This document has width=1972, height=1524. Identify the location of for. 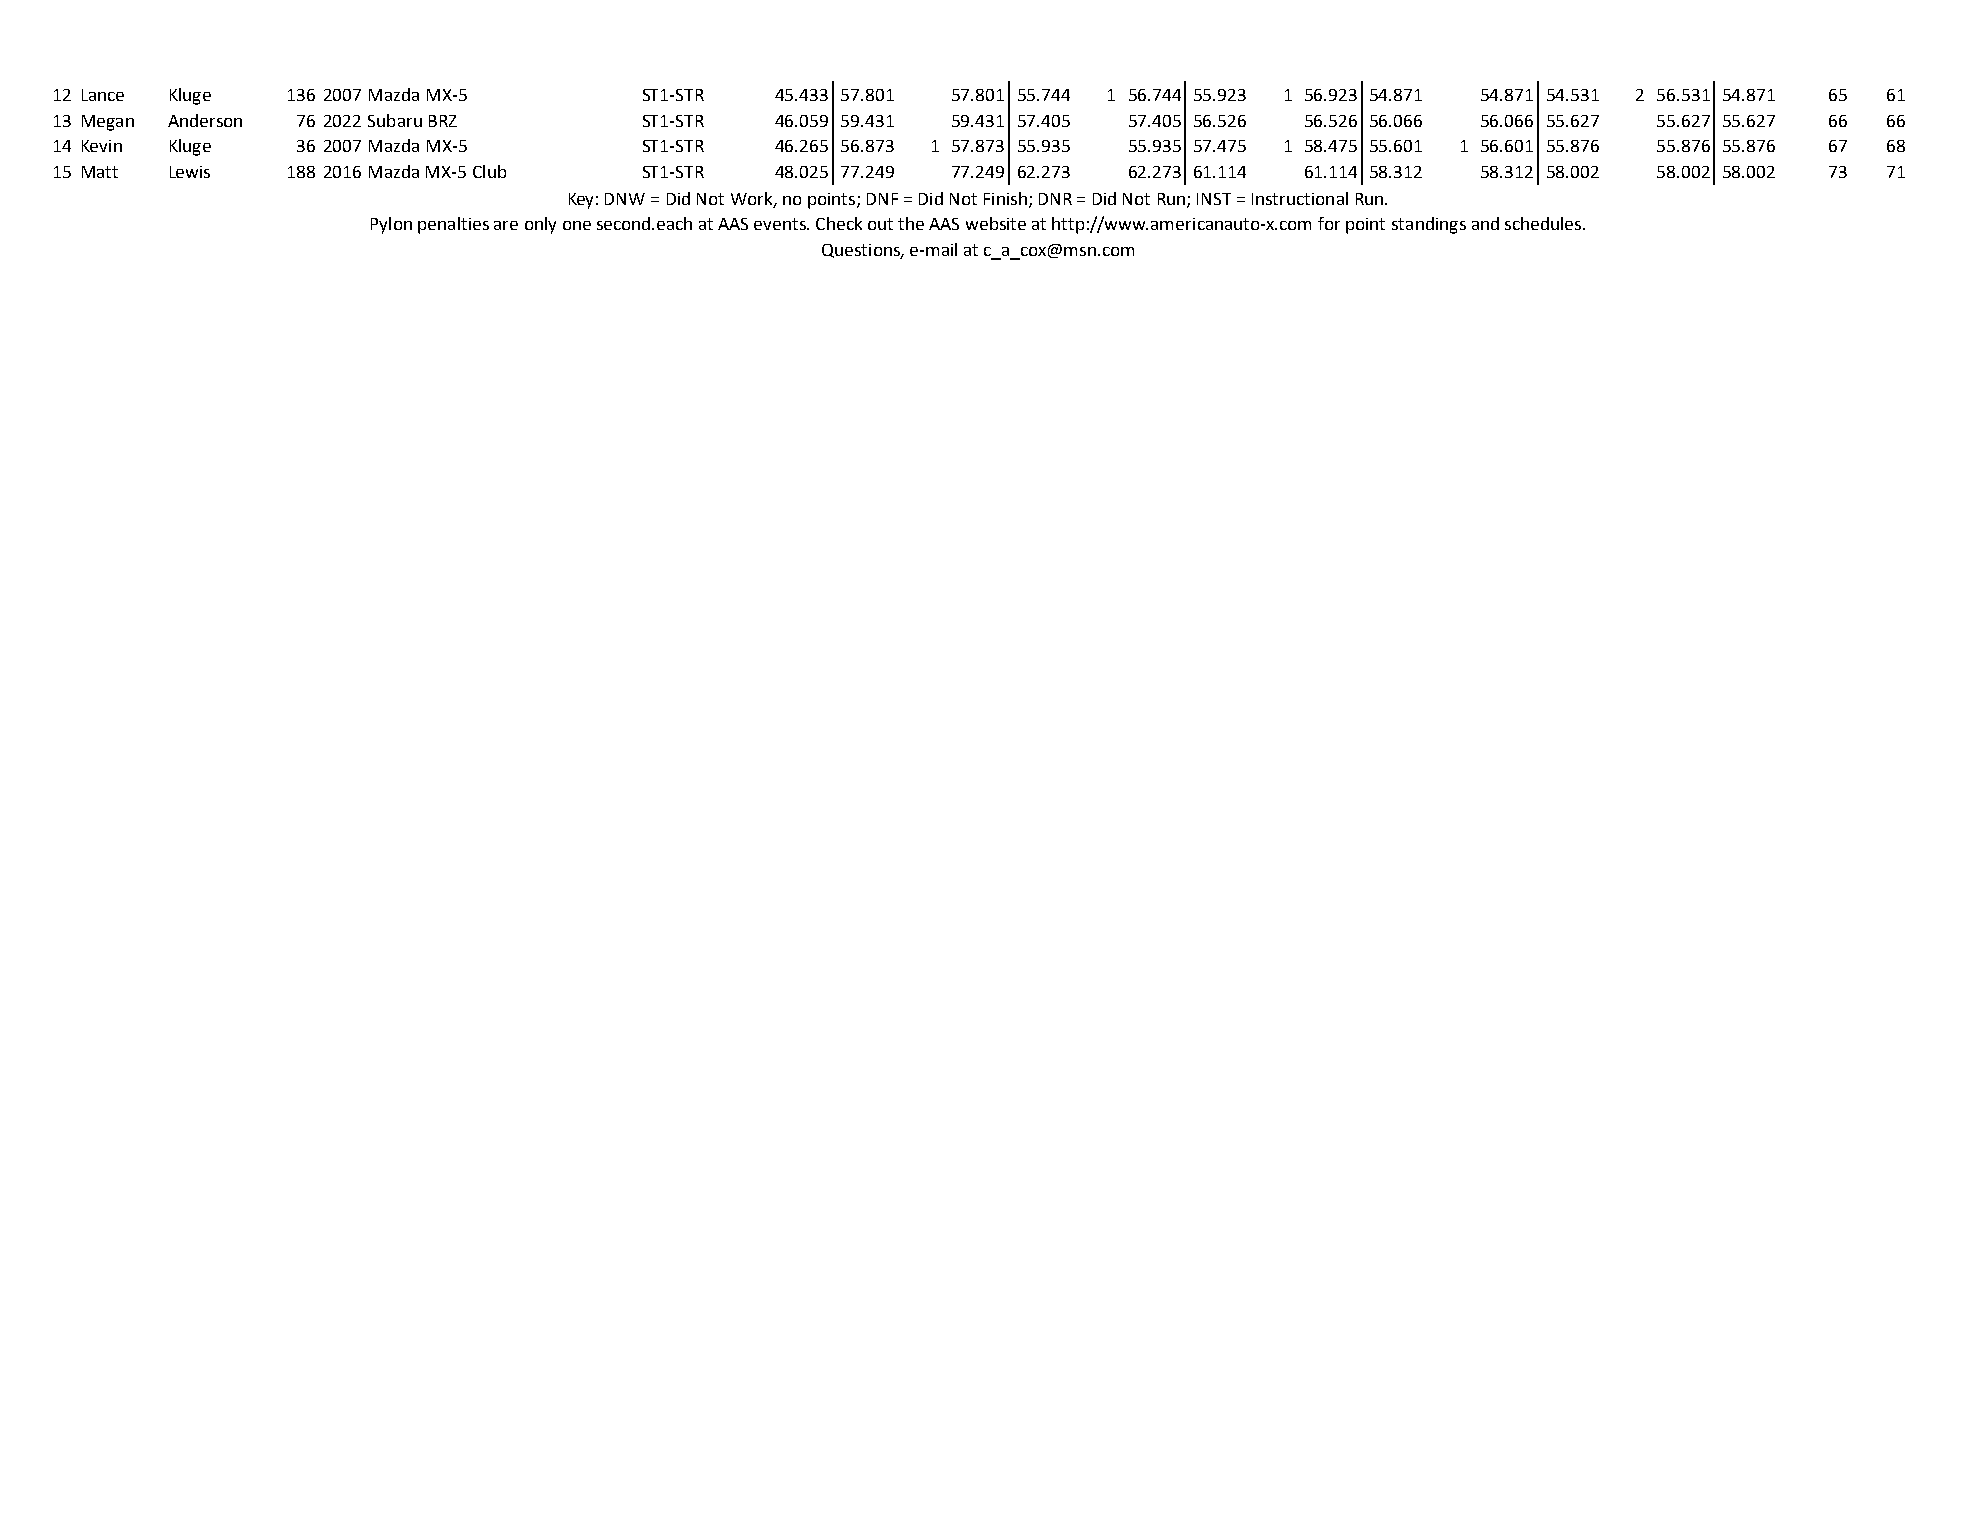
(1329, 223).
